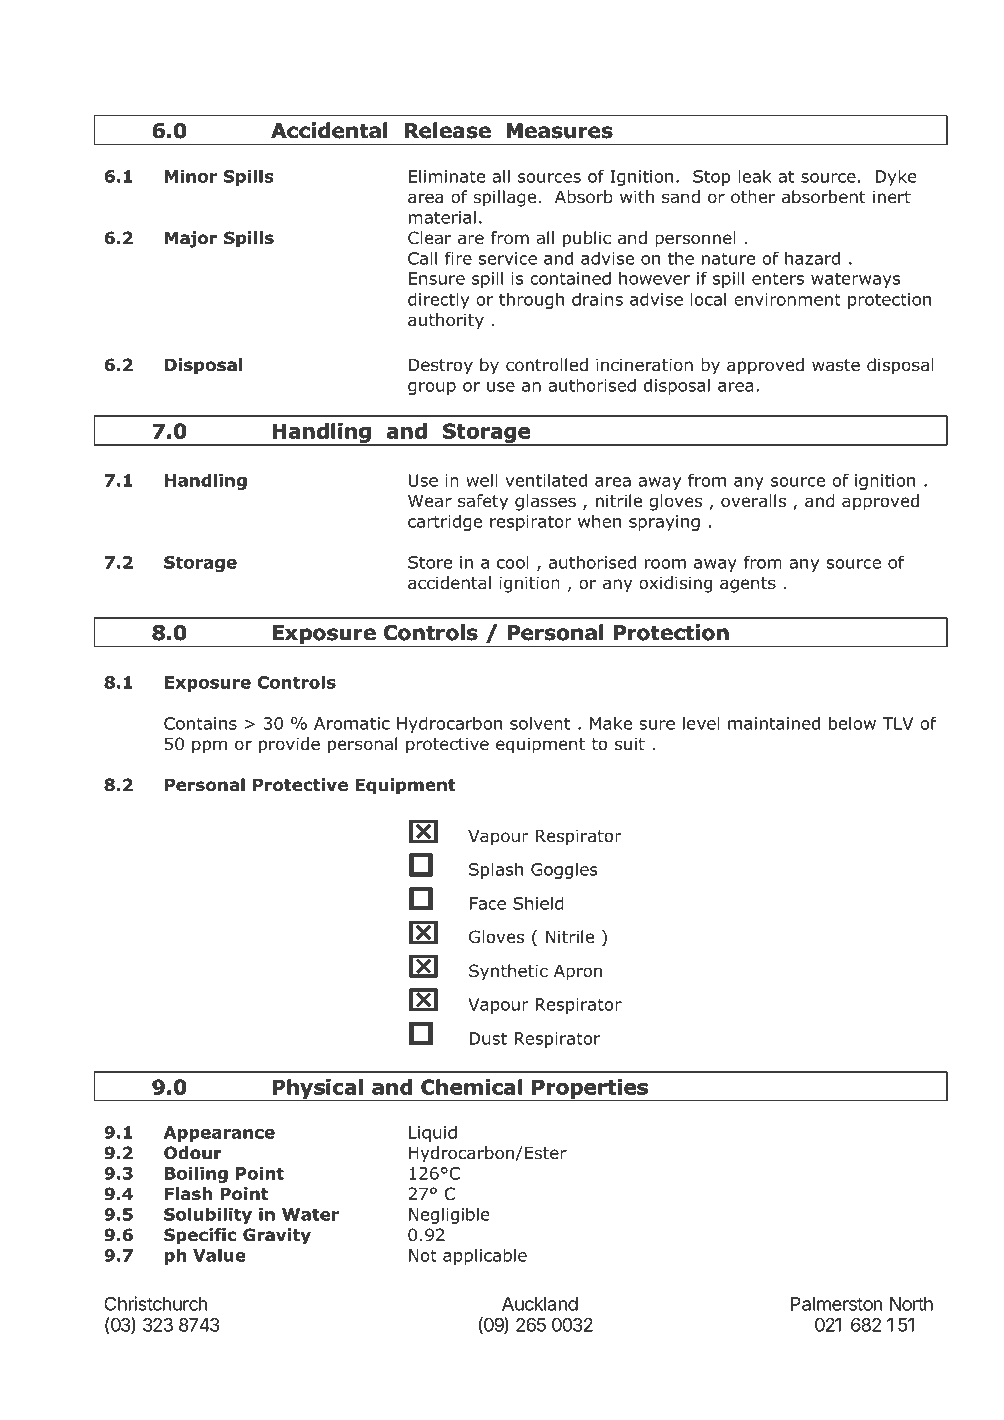 The width and height of the page is (1004, 1420). What do you see at coordinates (219, 1255) in the page?
I see `Value` at bounding box center [219, 1255].
